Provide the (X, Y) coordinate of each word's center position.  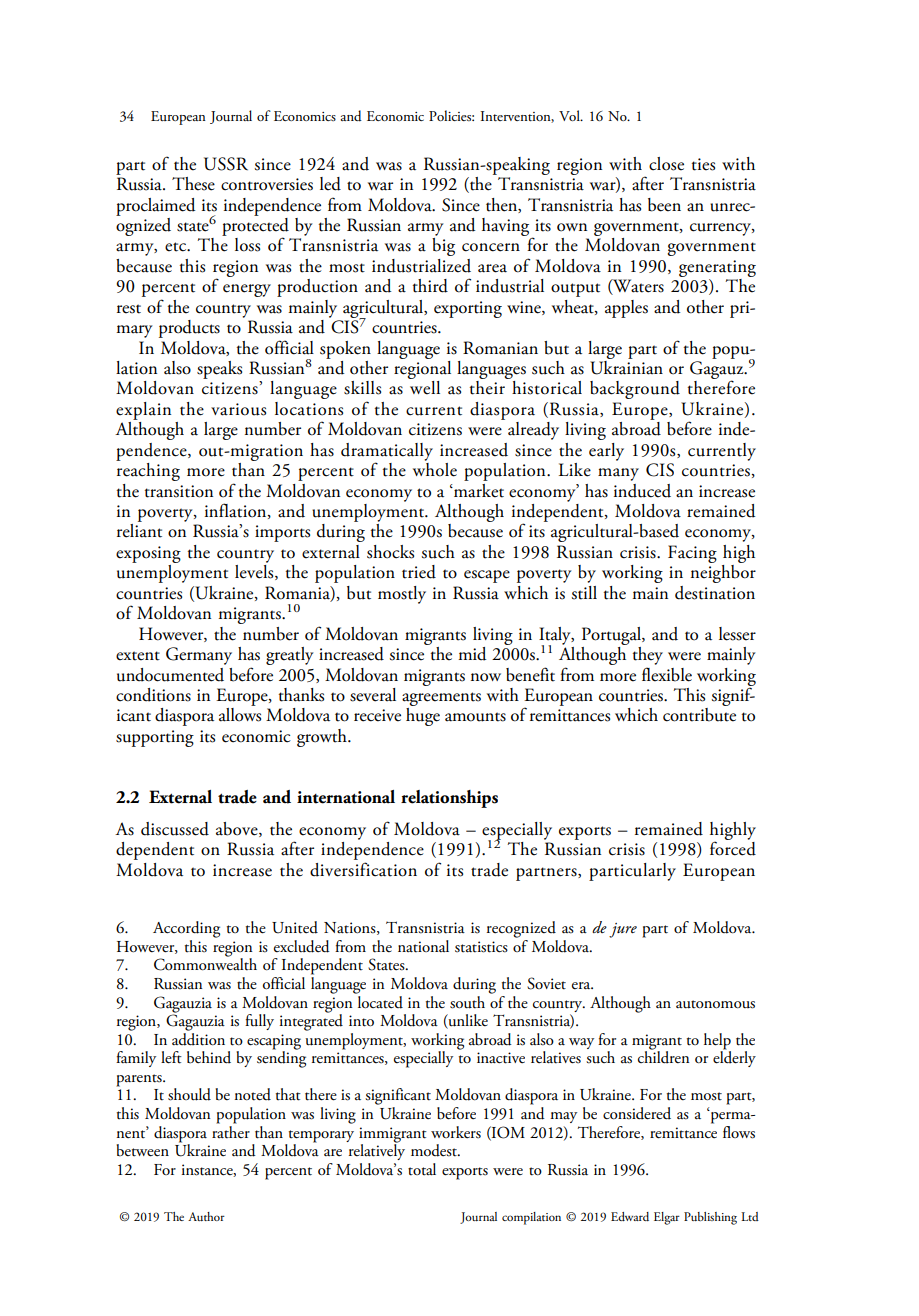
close (666, 164)
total (422, 1169)
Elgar (667, 1218)
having (505, 227)
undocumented (170, 675)
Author (206, 1216)
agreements (441, 699)
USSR (226, 164)
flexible (667, 674)
